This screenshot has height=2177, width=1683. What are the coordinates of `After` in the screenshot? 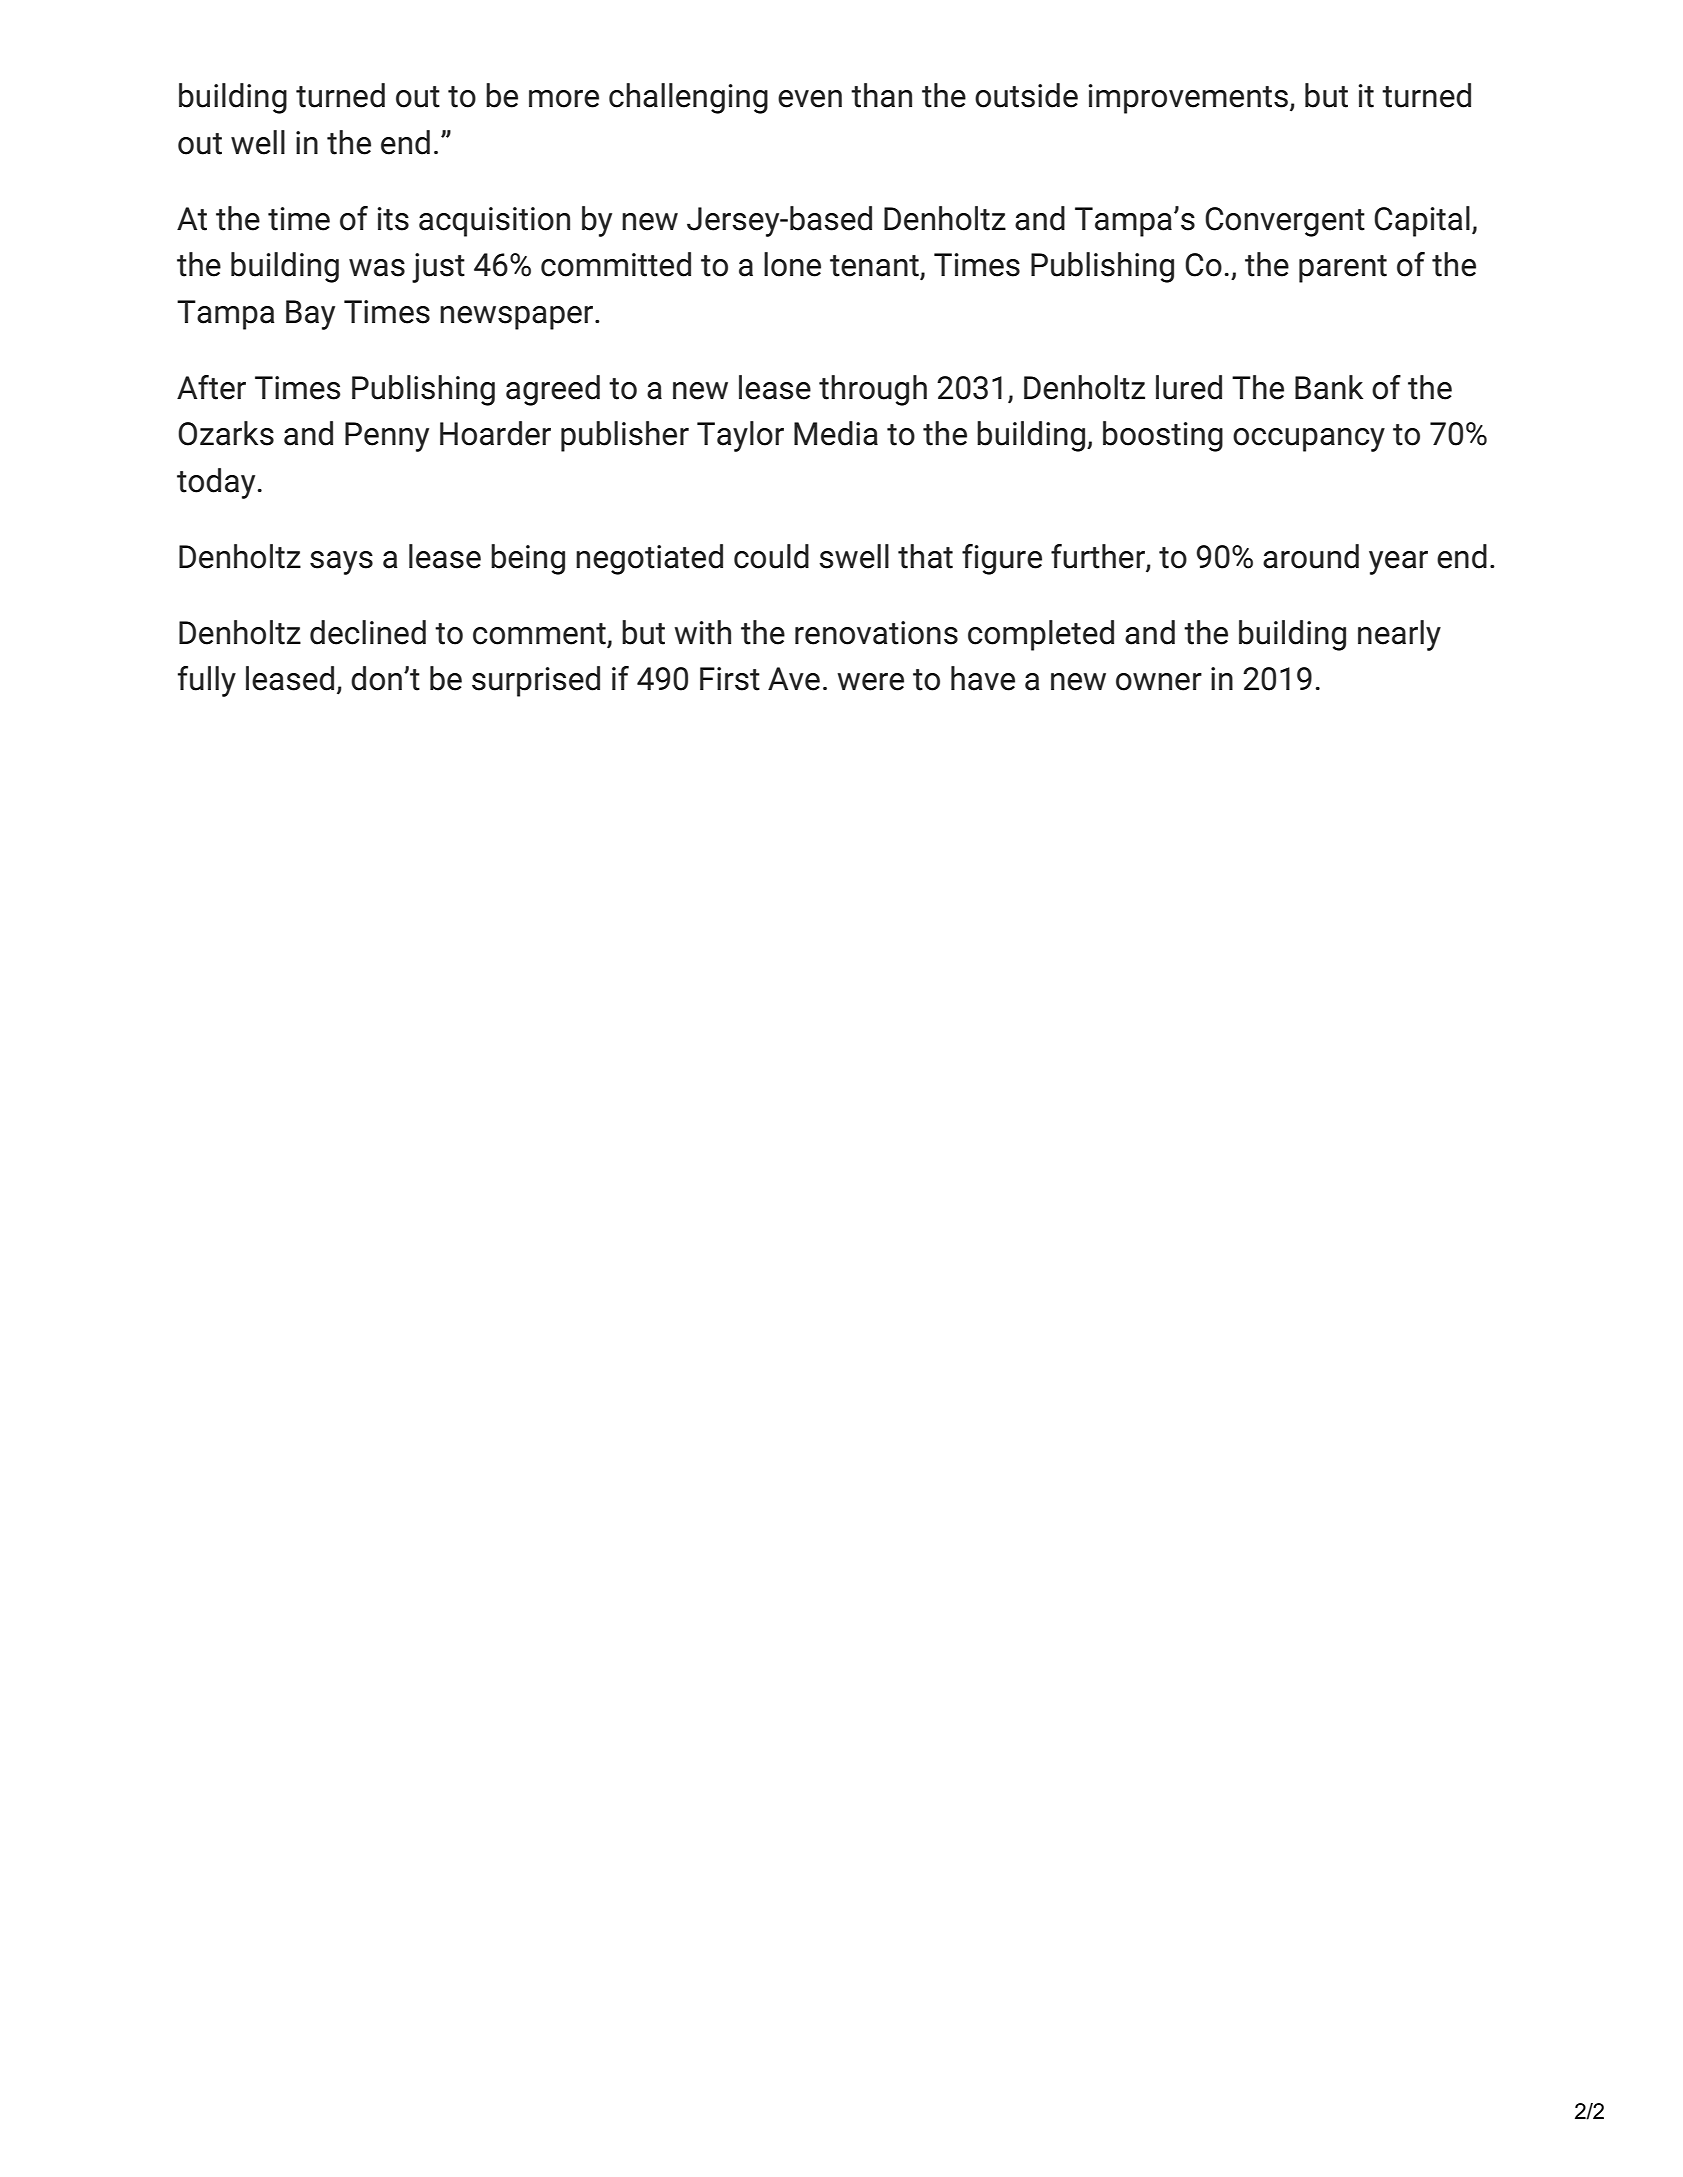 It's located at (211, 387).
